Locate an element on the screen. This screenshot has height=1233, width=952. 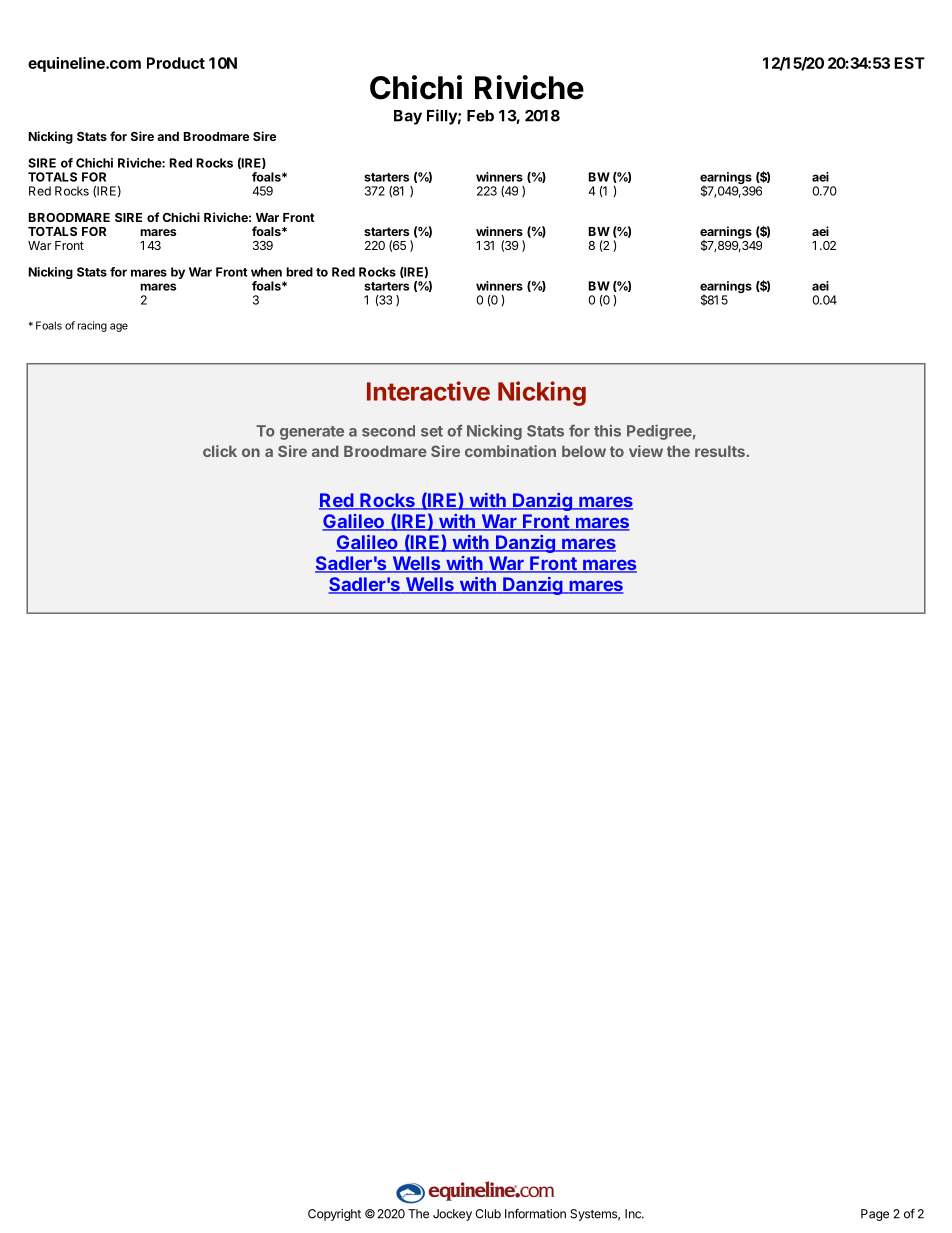
click is located at coordinates (220, 451).
